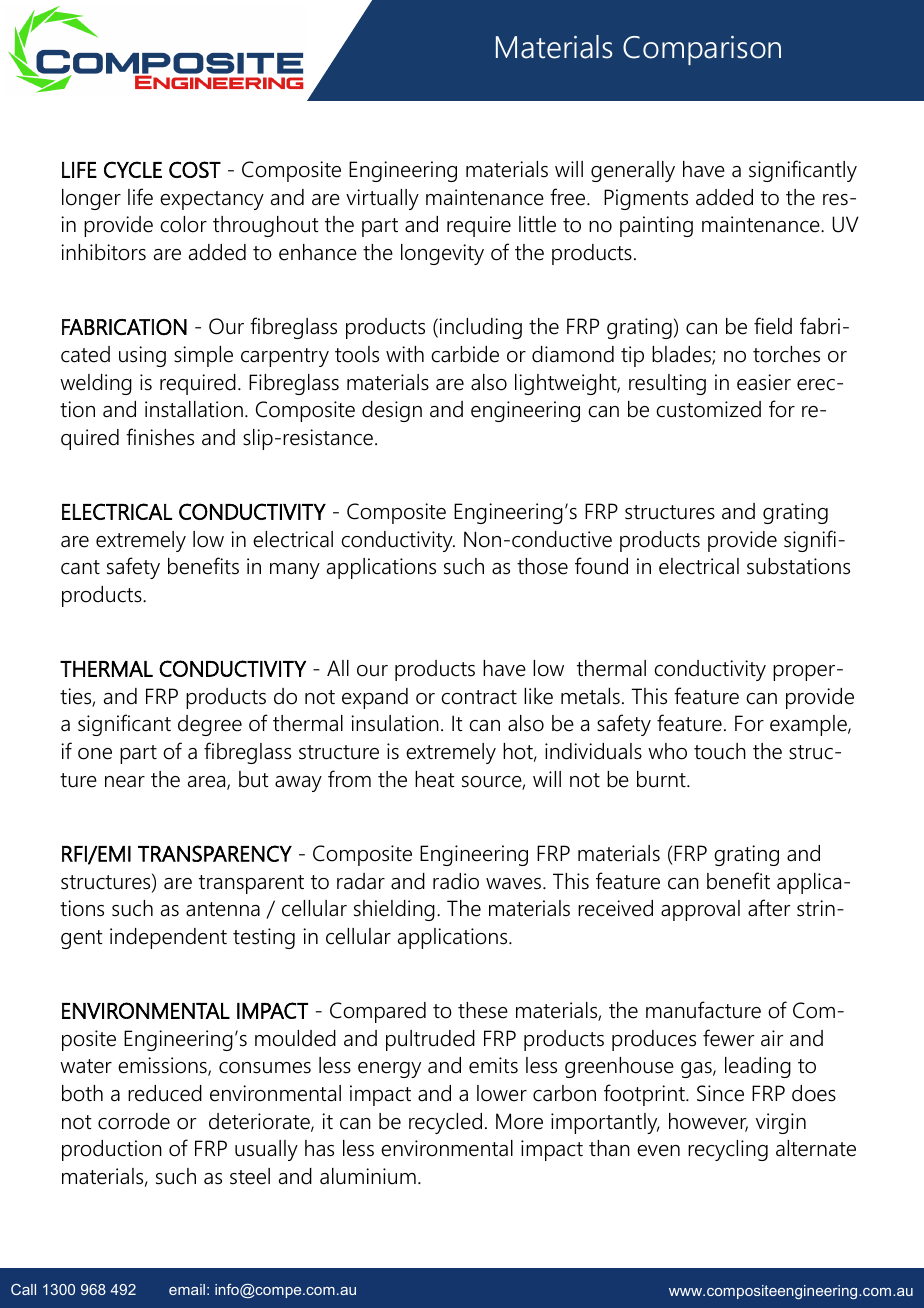  I want to click on touch, so click(720, 751).
